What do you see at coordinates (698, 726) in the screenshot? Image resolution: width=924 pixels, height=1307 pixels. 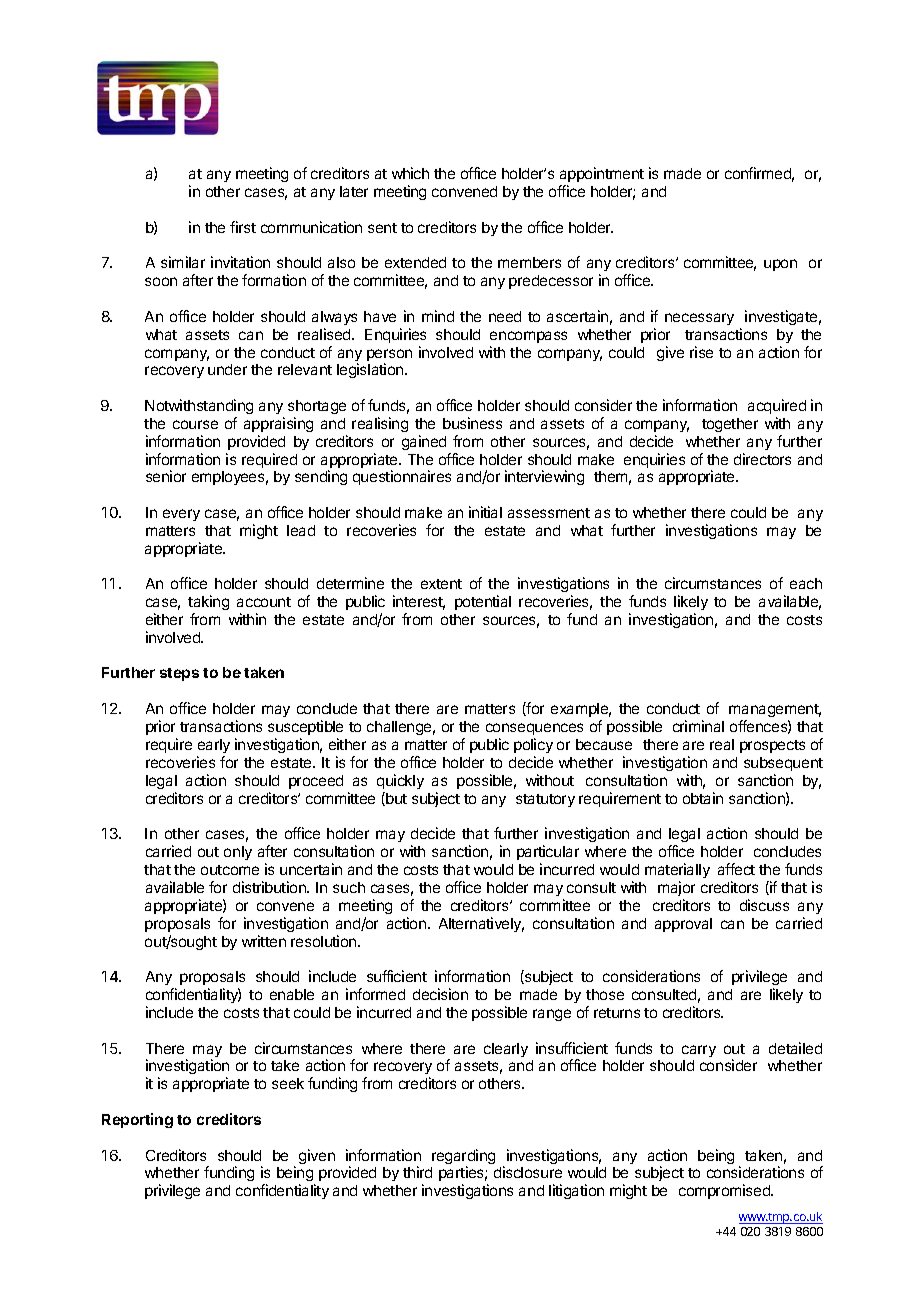 I see `criminal` at bounding box center [698, 726].
